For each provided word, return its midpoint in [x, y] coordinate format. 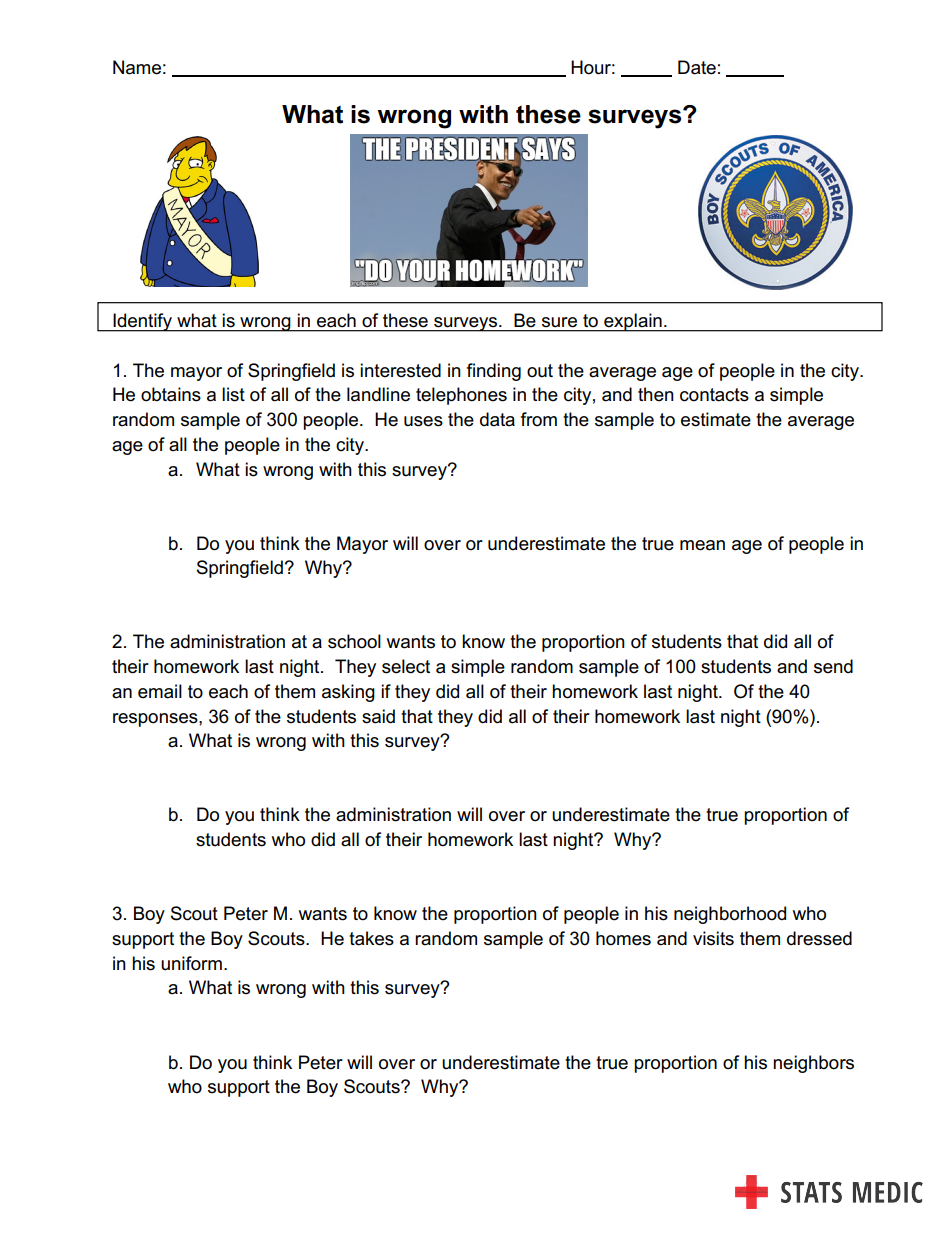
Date [697, 67]
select [406, 666]
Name [137, 67]
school [354, 641]
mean [702, 545]
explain [633, 322]
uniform [191, 963]
